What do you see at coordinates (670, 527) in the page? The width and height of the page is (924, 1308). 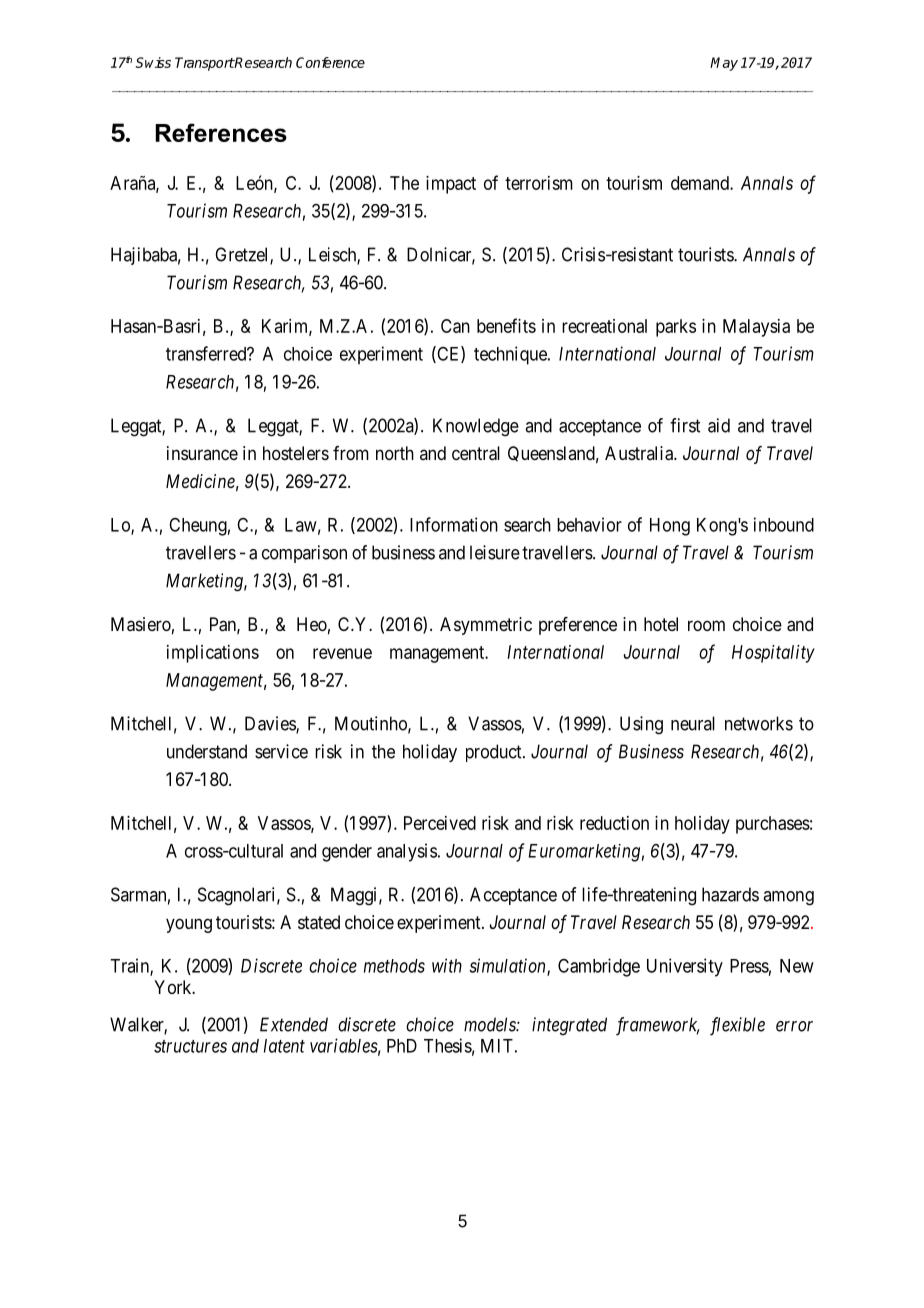 I see `Hong` at bounding box center [670, 527].
